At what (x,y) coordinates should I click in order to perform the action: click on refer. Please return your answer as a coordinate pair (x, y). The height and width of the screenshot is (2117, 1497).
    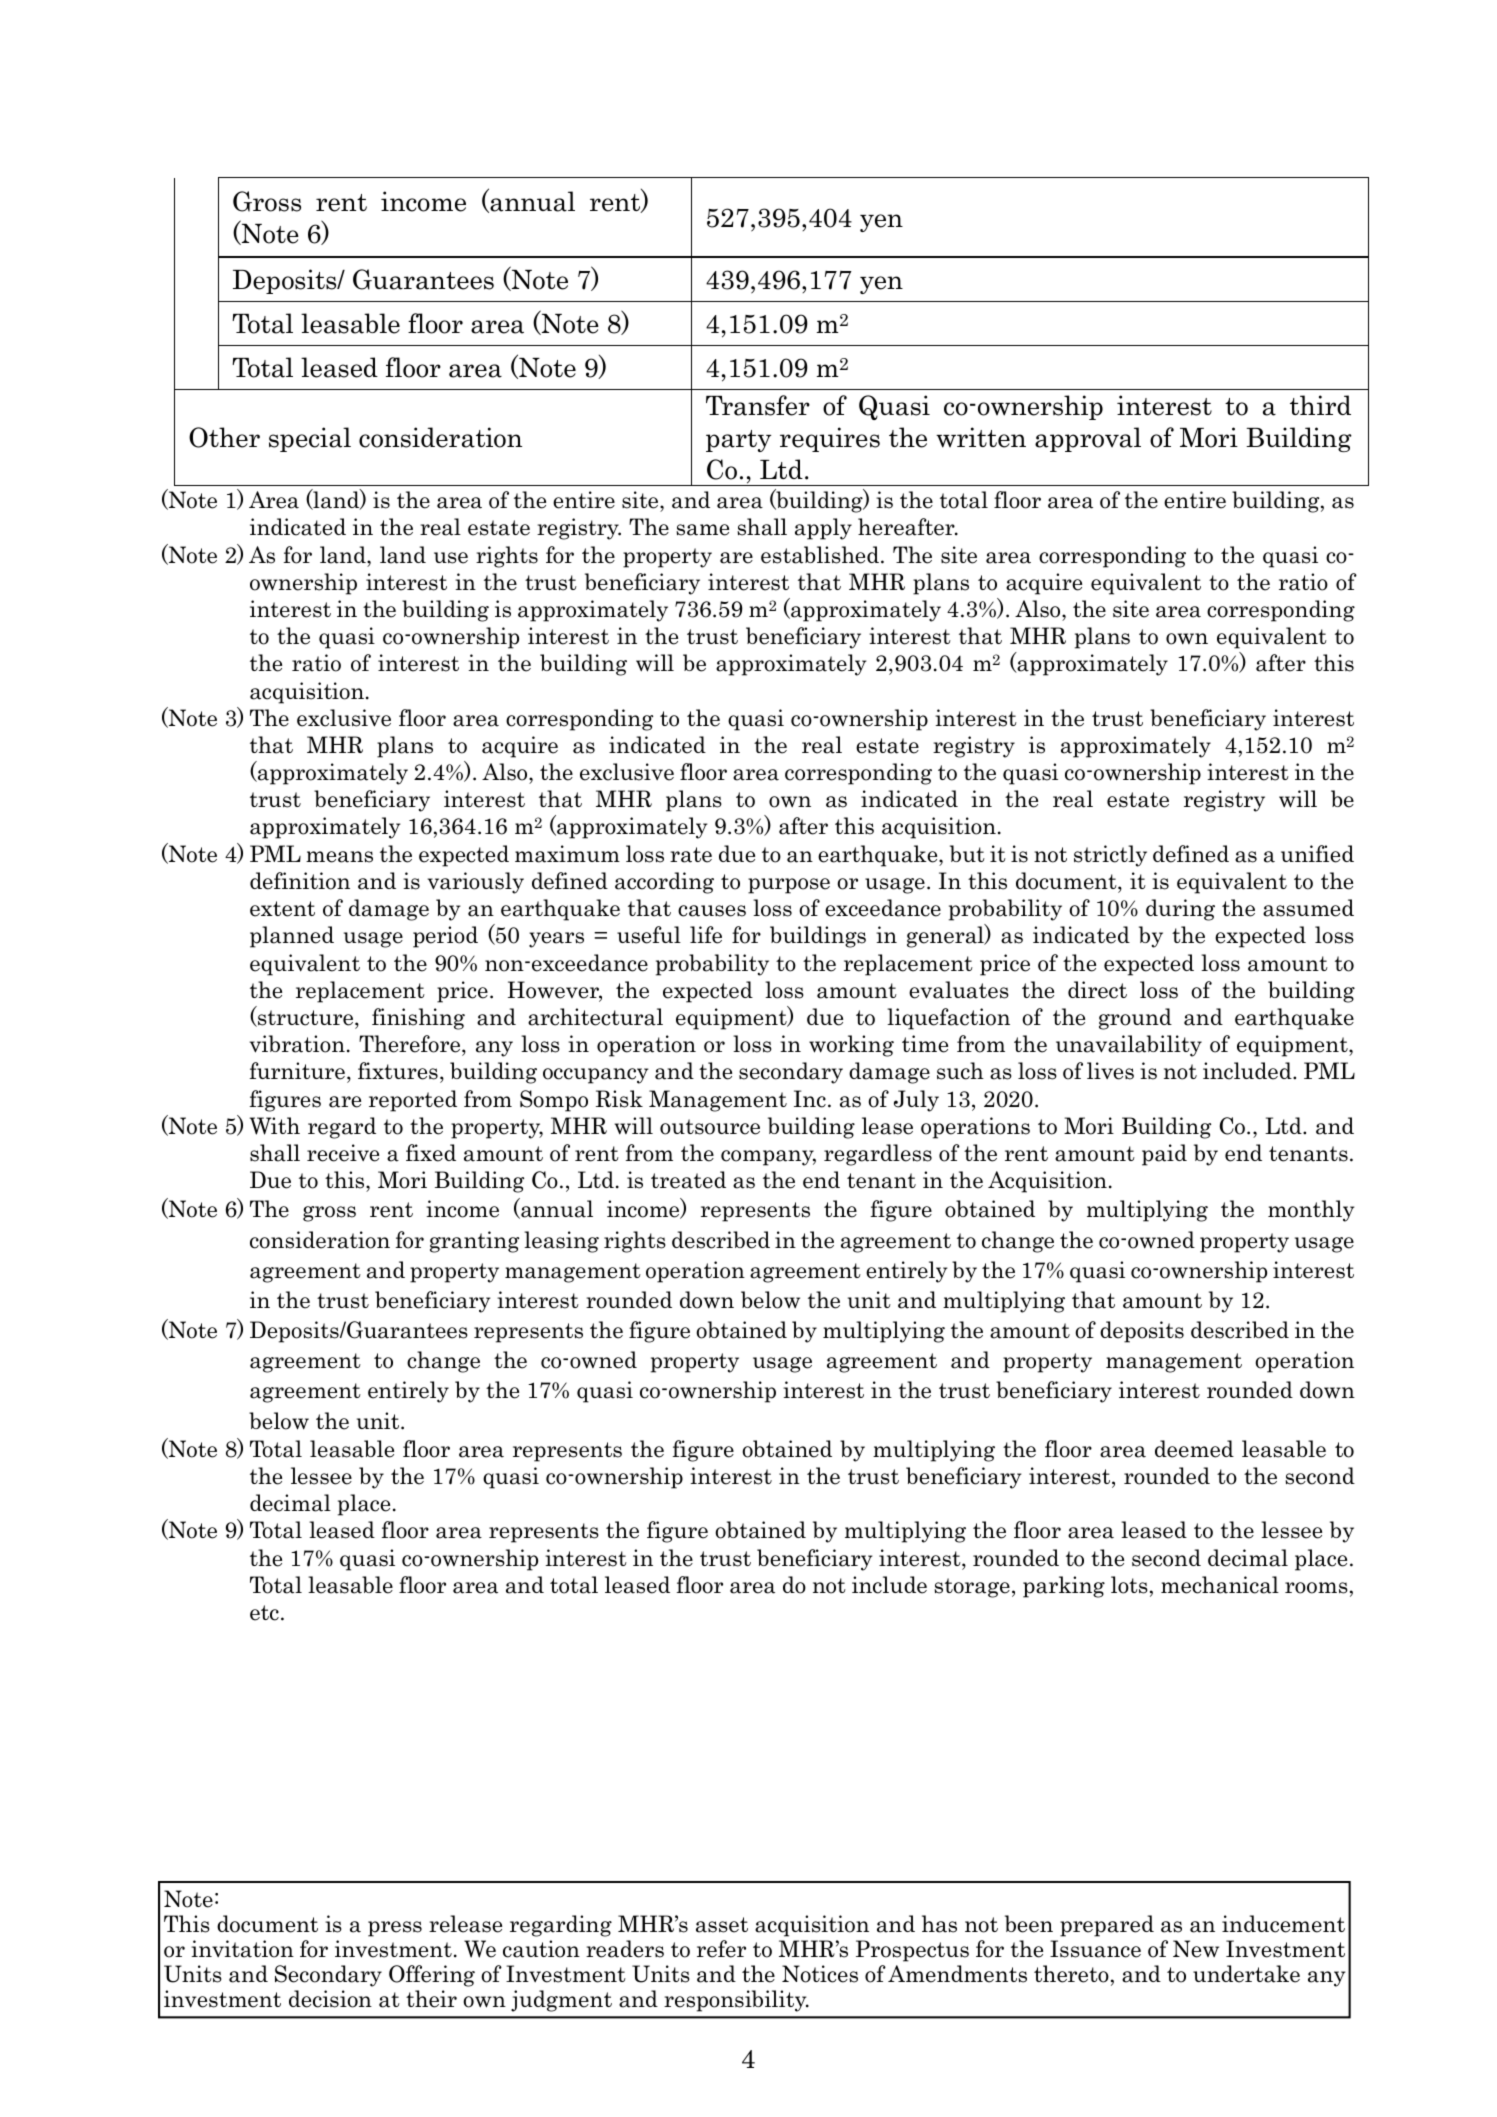
    Looking at the image, I should click on (721, 1949).
